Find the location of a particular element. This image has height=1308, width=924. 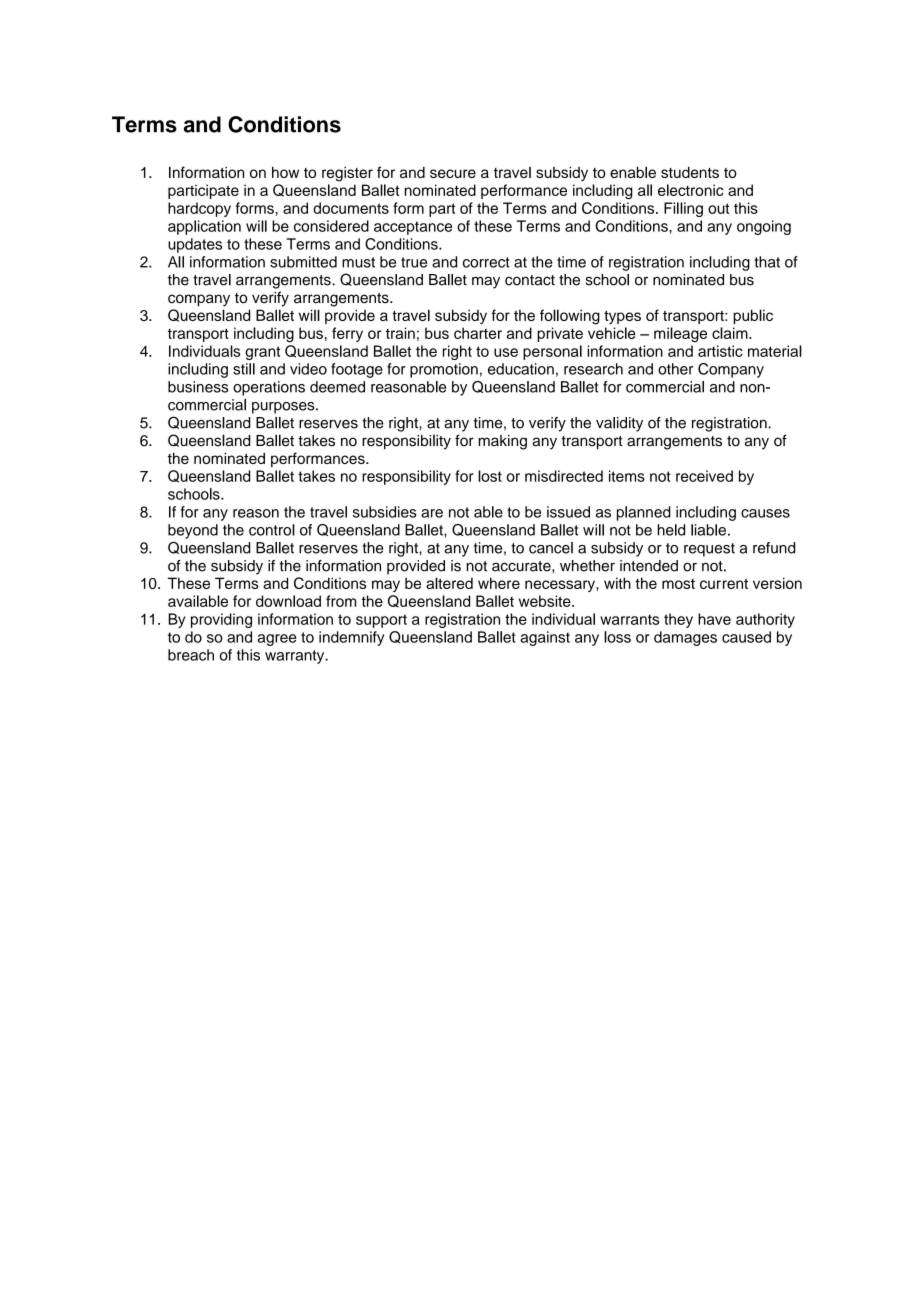

agree is located at coordinates (277, 640).
